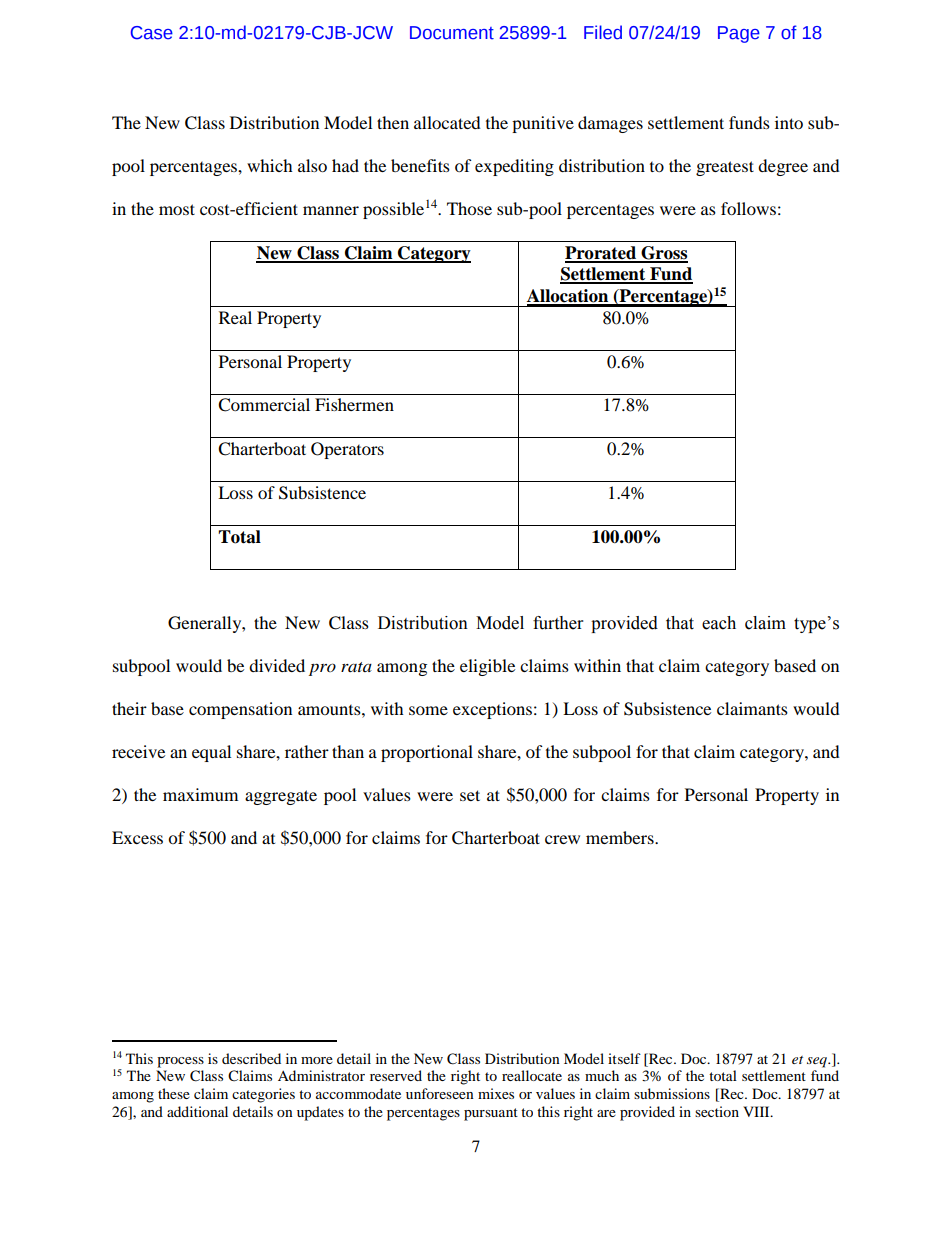 This document has width=952, height=1233. I want to click on Page, so click(739, 34).
